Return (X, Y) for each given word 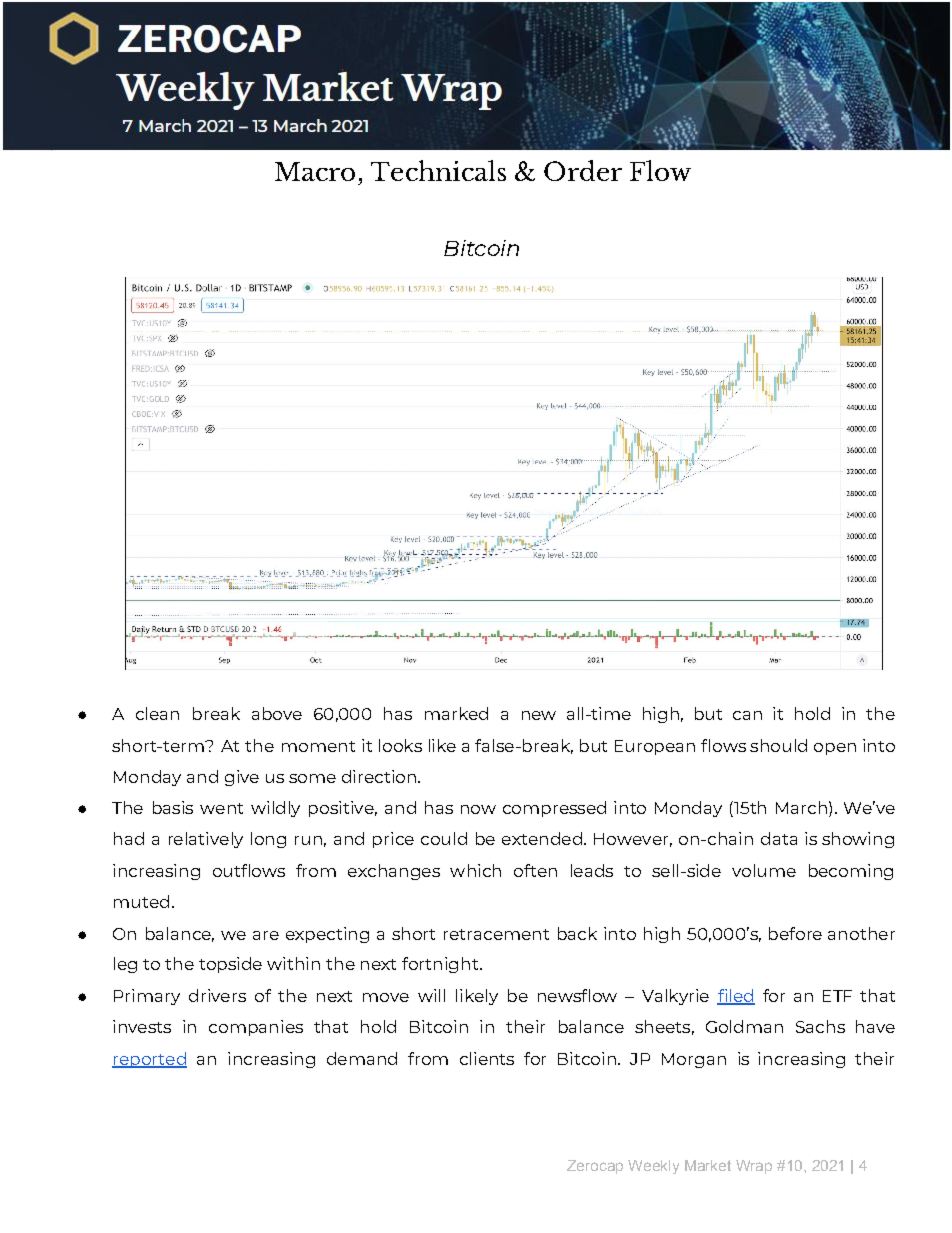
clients (487, 1058)
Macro (315, 171)
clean (157, 713)
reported (149, 1060)
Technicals (438, 170)
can (747, 715)
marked (456, 713)
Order (583, 170)
